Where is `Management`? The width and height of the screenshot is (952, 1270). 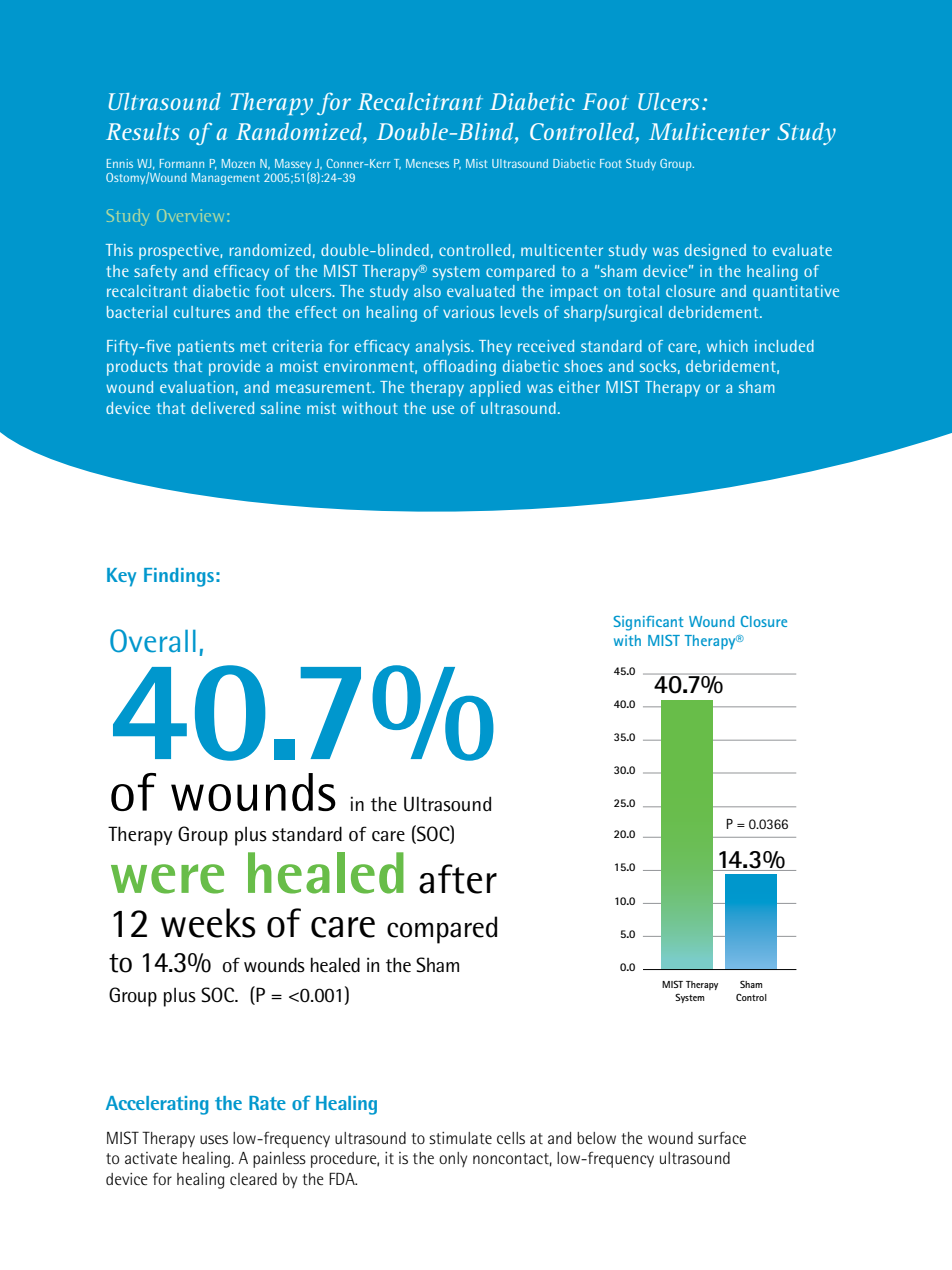 Management is located at coordinates (226, 179).
